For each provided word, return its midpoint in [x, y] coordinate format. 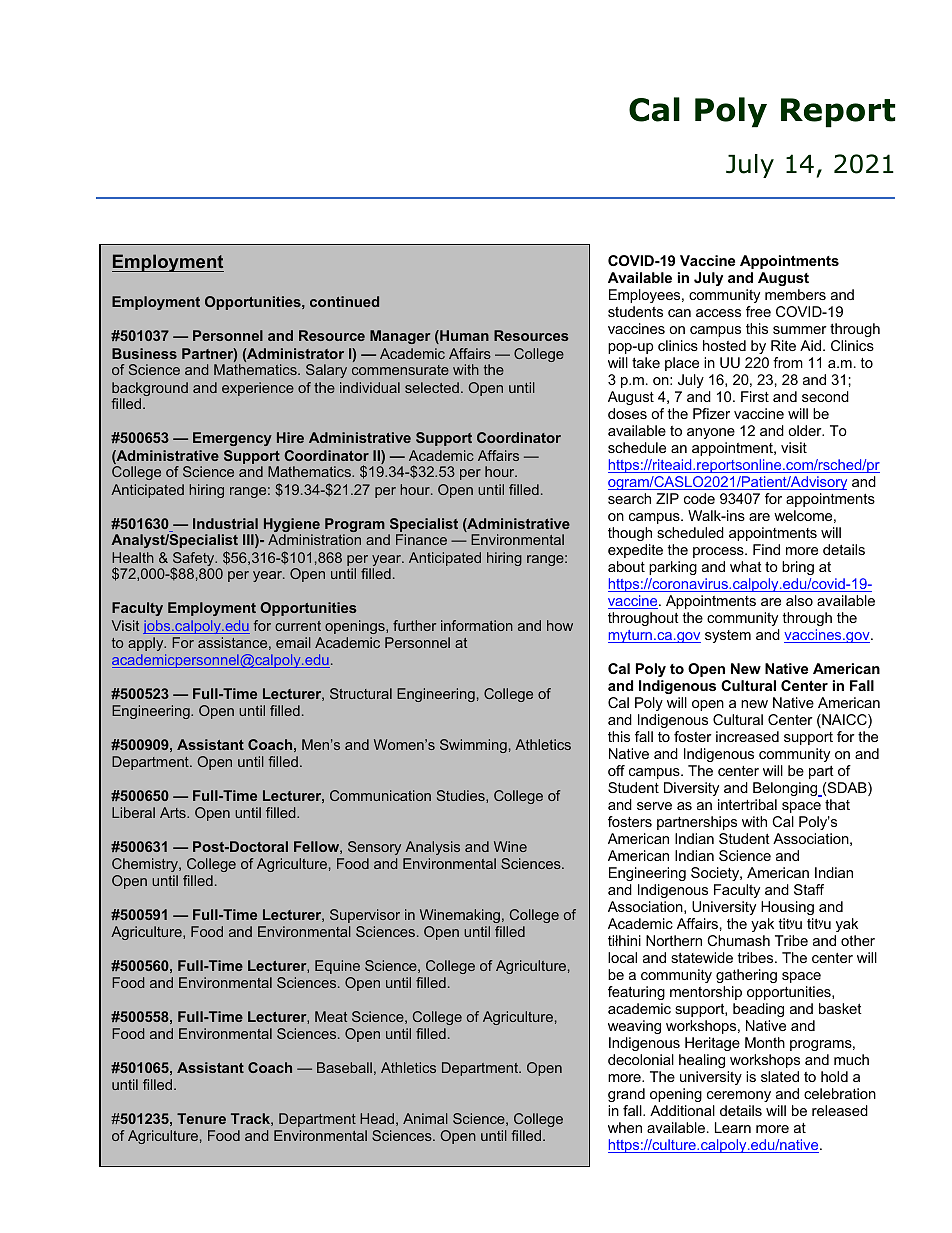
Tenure [201, 1118]
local [622, 957]
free [758, 311]
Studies [462, 796]
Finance [421, 539]
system [728, 636]
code [699, 498]
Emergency [232, 439]
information [477, 625]
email [293, 642]
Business [144, 353]
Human [463, 337]
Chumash [738, 940]
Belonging [786, 791]
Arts [174, 812]
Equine [337, 967]
